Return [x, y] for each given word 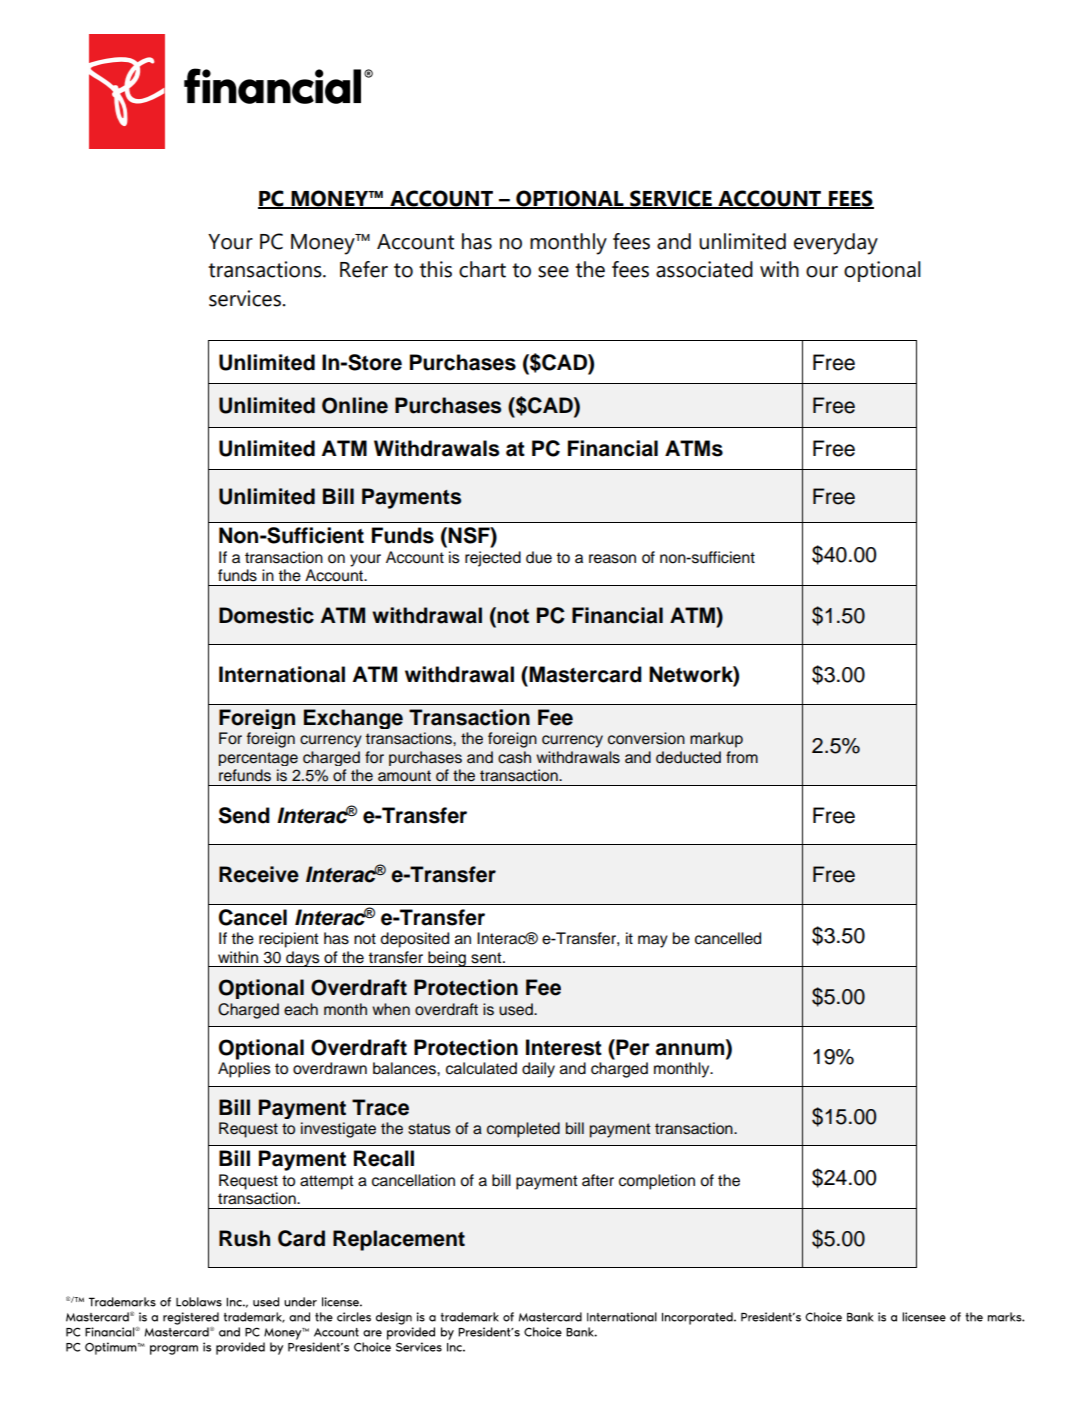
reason [612, 559]
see [553, 272]
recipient [289, 940]
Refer [364, 269]
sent [487, 958]
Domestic [266, 615]
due [539, 557]
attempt [327, 1182]
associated [704, 269]
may [653, 941]
